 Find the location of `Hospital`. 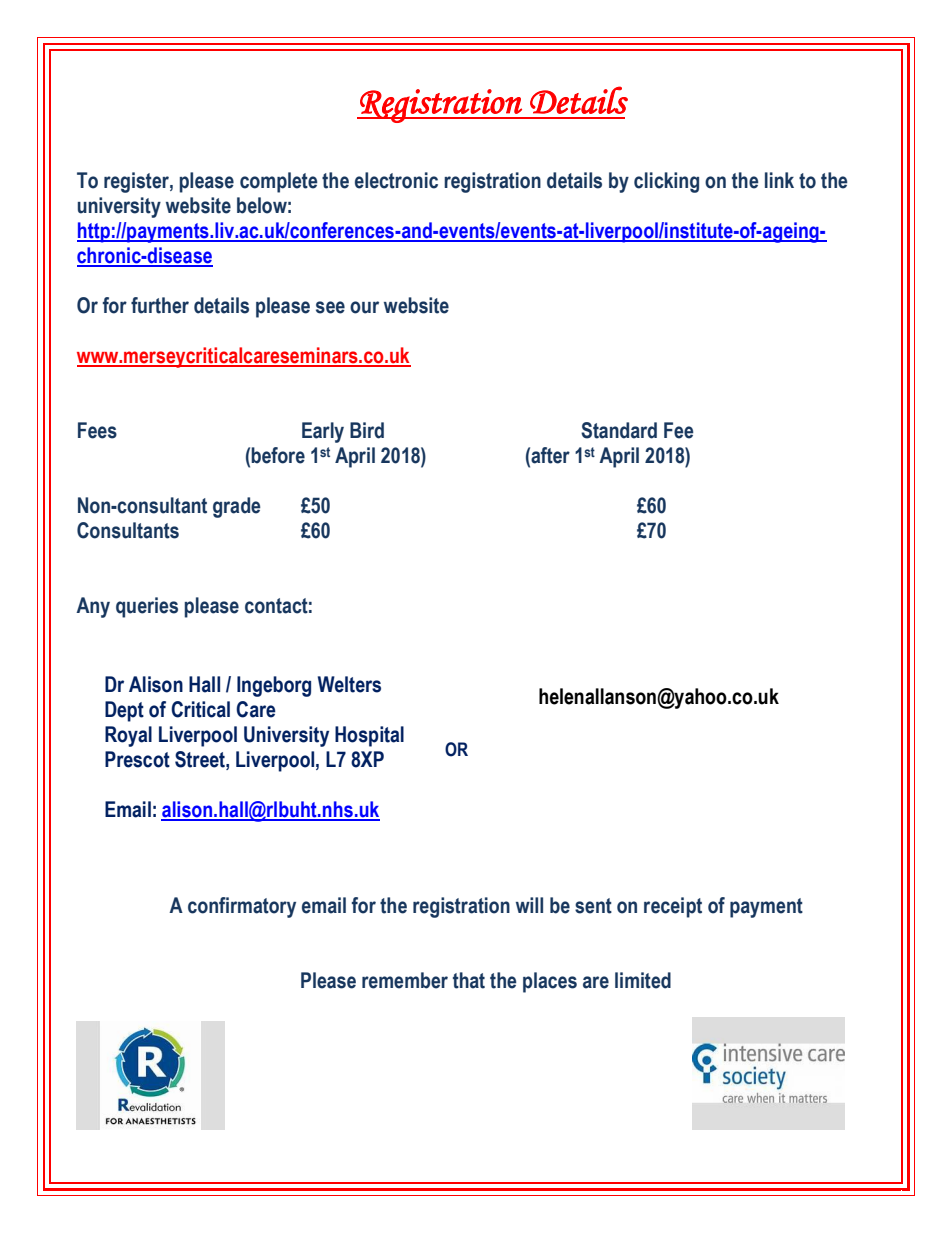

Hospital is located at coordinates (369, 736).
